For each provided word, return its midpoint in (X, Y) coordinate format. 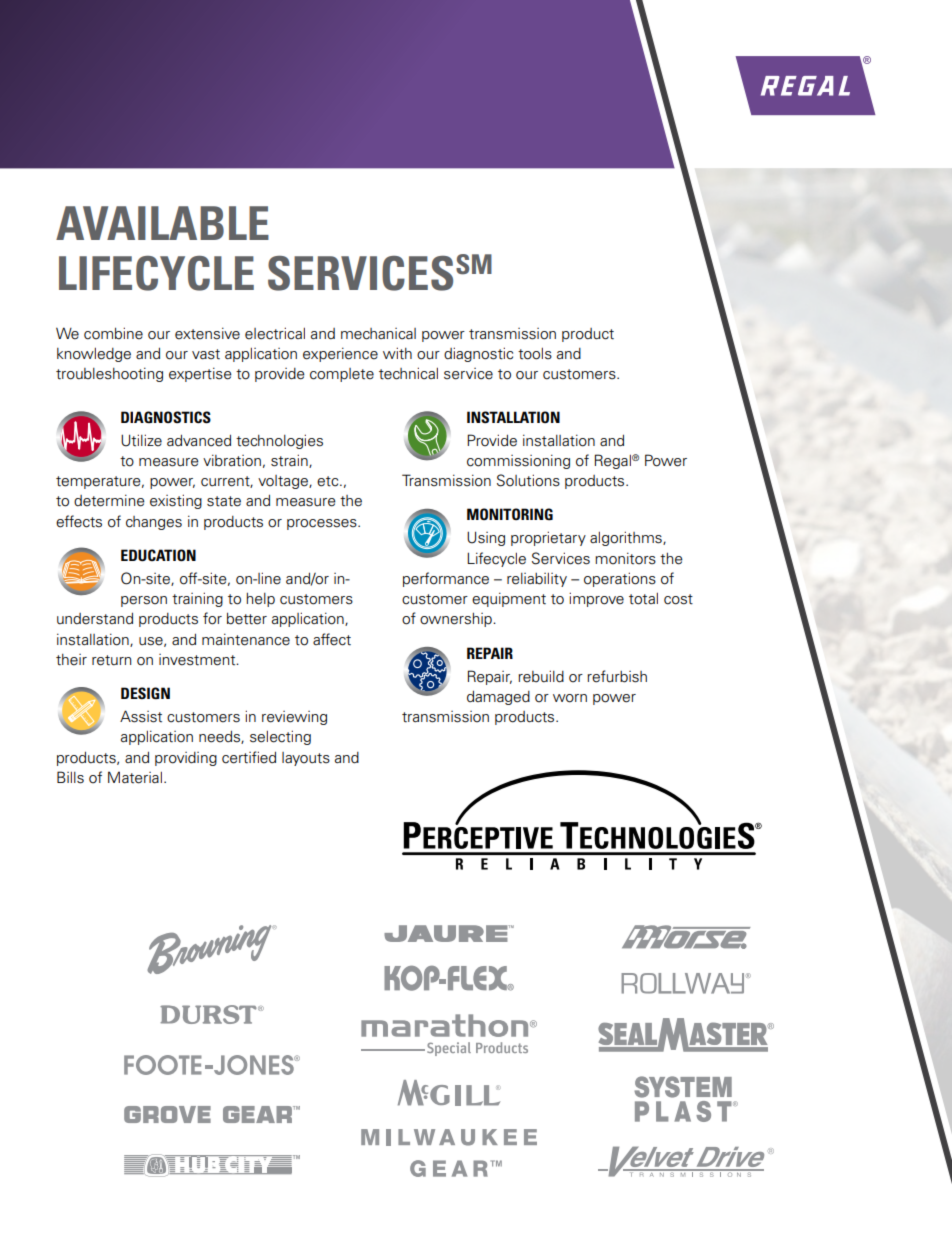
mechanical (378, 334)
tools (535, 354)
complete (342, 375)
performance (446, 579)
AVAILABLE (162, 223)
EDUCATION (158, 555)
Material (135, 777)
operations (620, 579)
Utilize (141, 440)
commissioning (518, 461)
